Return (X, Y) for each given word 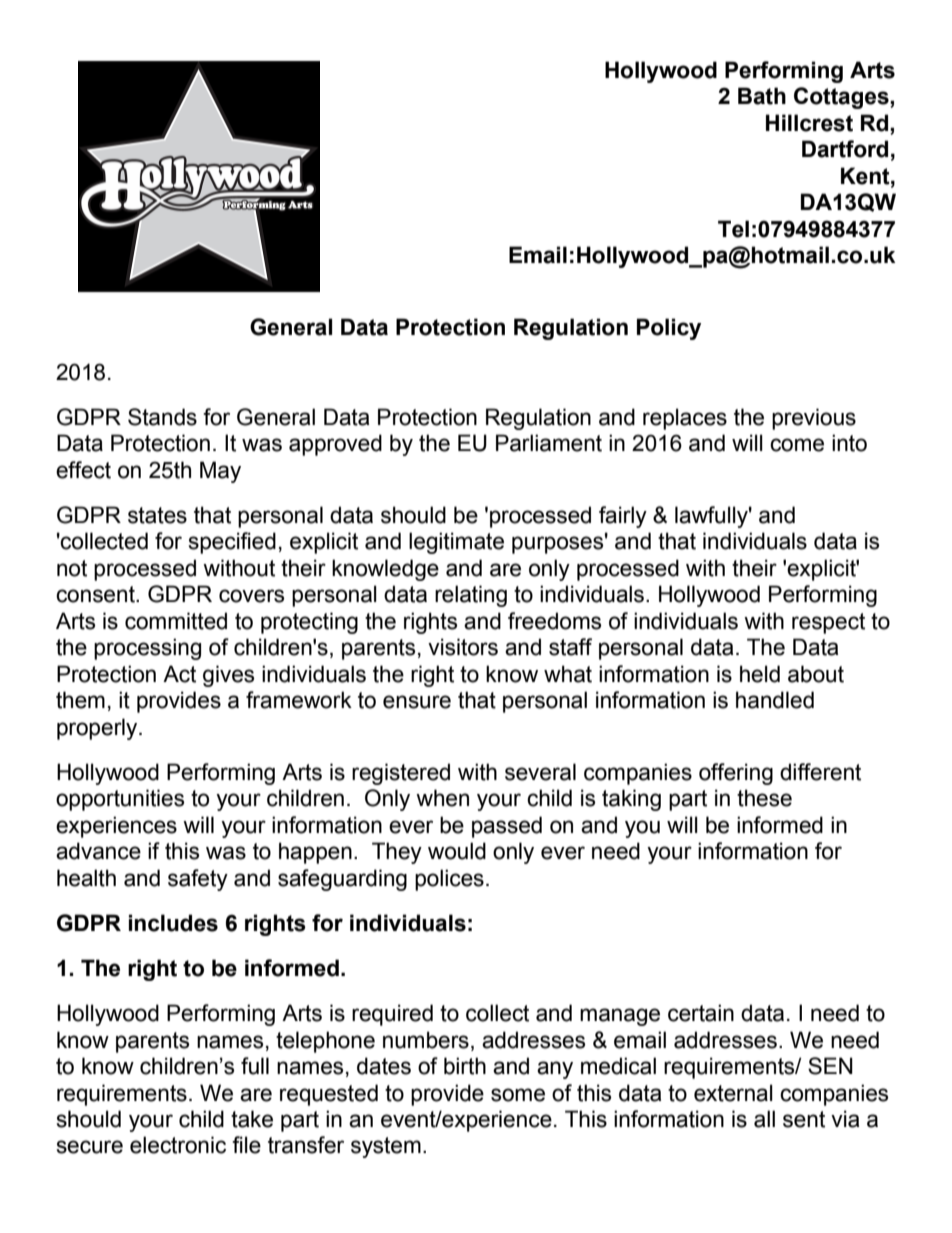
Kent (866, 176)
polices (449, 880)
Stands (162, 417)
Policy (669, 329)
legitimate (456, 543)
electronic (178, 1145)
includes (173, 923)
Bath (762, 96)
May (220, 472)
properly (98, 729)
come (797, 445)
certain (701, 1013)
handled (775, 700)
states (157, 515)
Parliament (549, 443)
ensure (417, 702)
